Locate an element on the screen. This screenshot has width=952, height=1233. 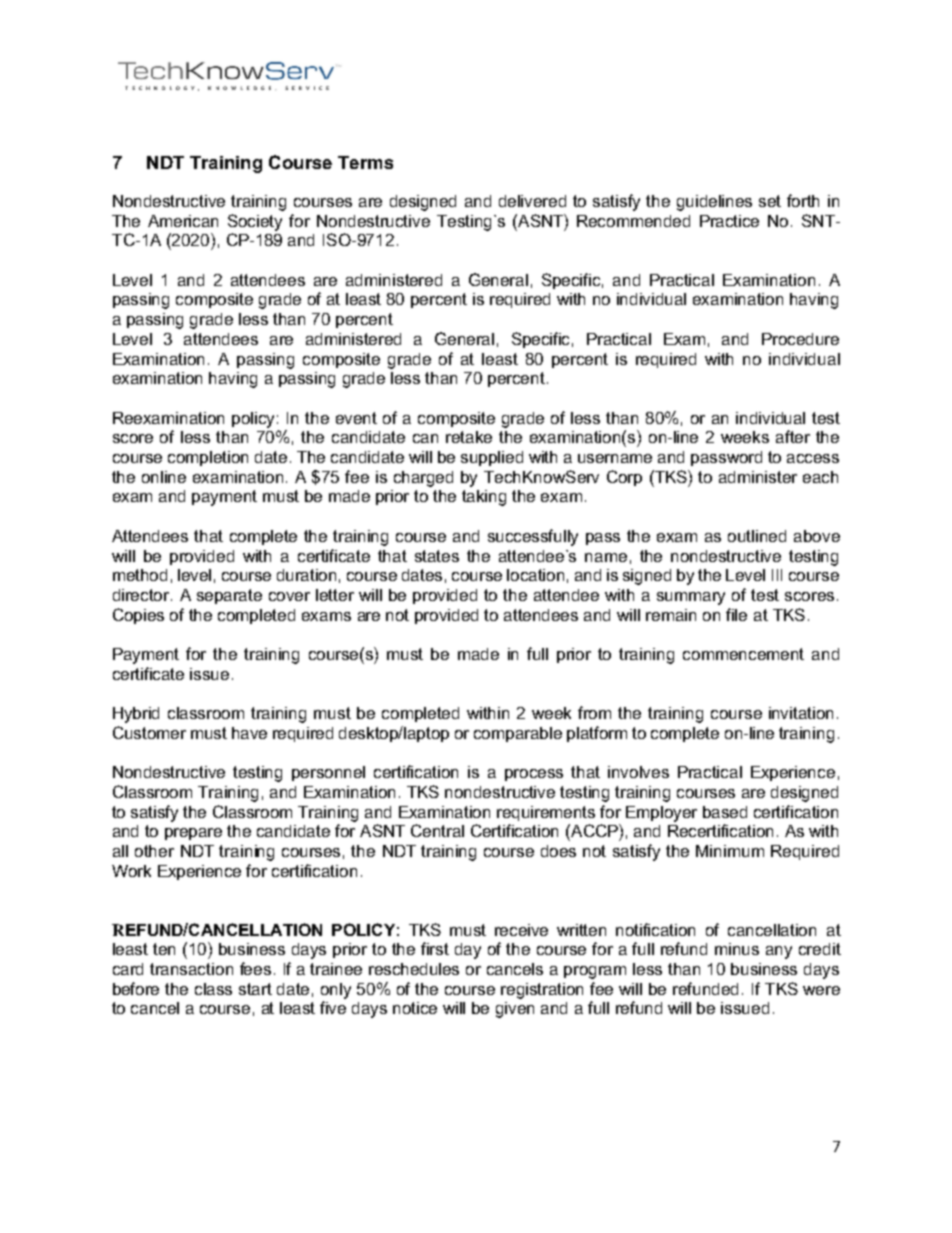
based is located at coordinates (725, 812).
